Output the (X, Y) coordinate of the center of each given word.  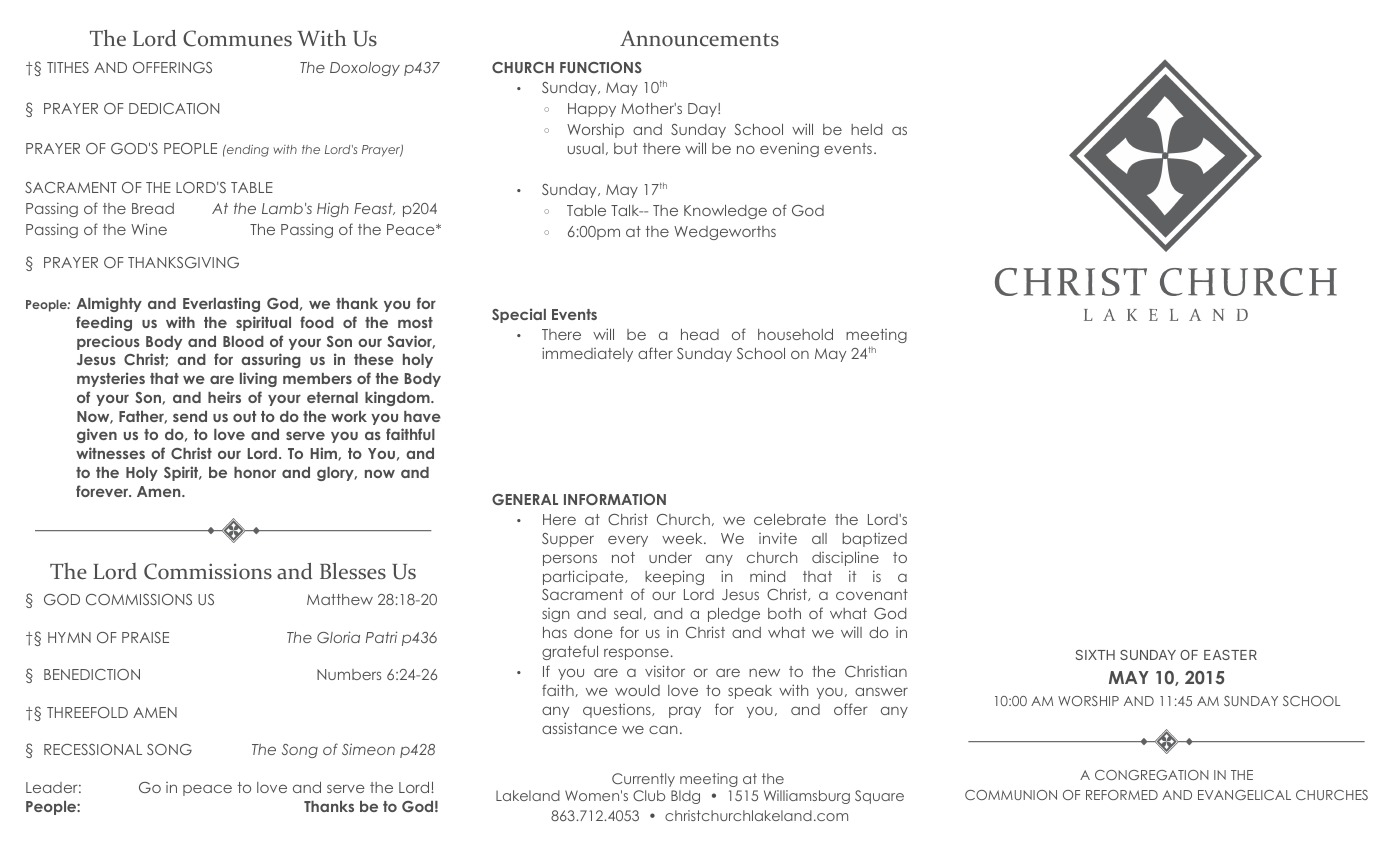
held (866, 129)
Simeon (368, 749)
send (190, 416)
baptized (874, 540)
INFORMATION (615, 499)
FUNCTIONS (601, 67)
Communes (237, 38)
